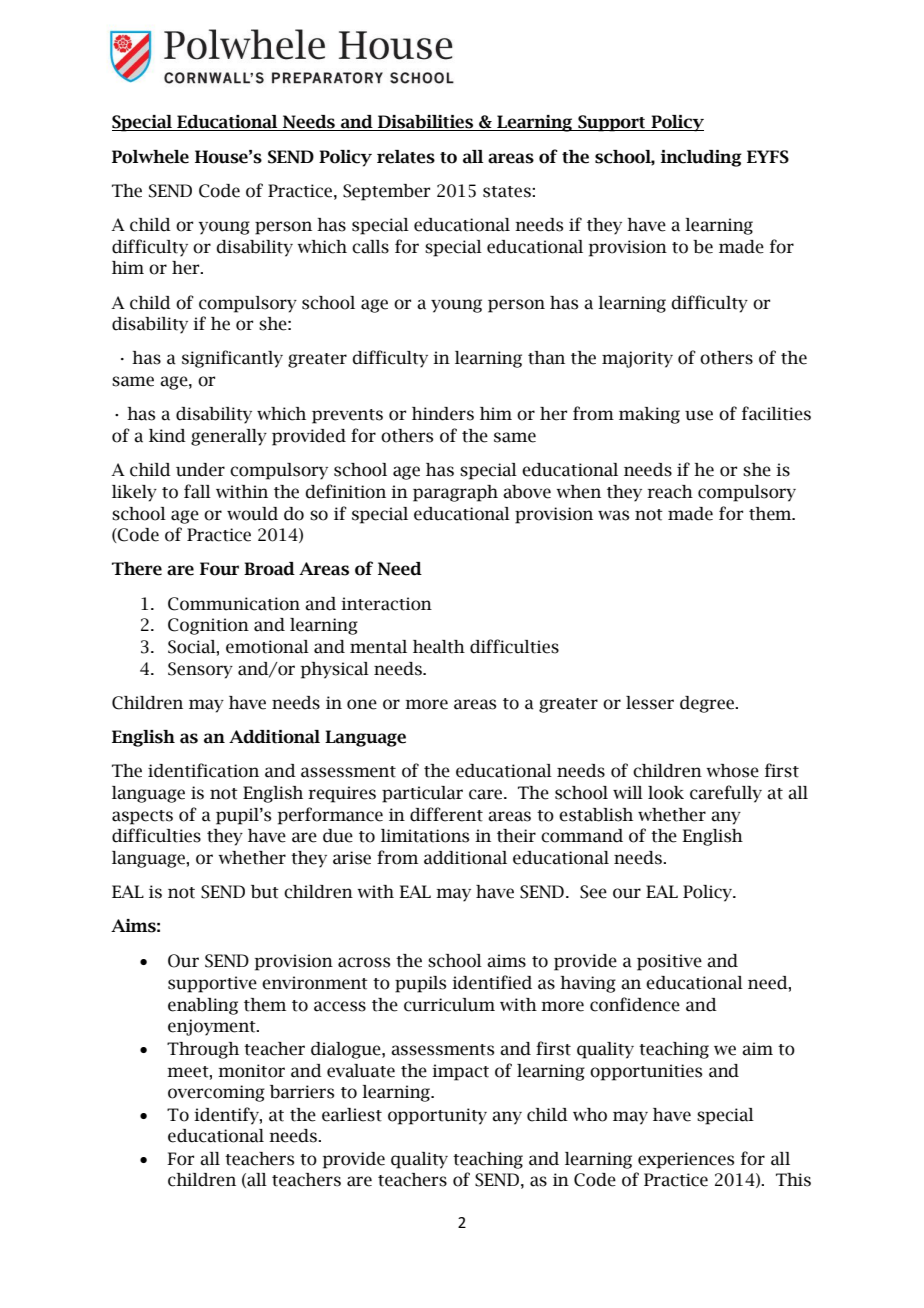  I want to click on Sensory, so click(200, 670).
